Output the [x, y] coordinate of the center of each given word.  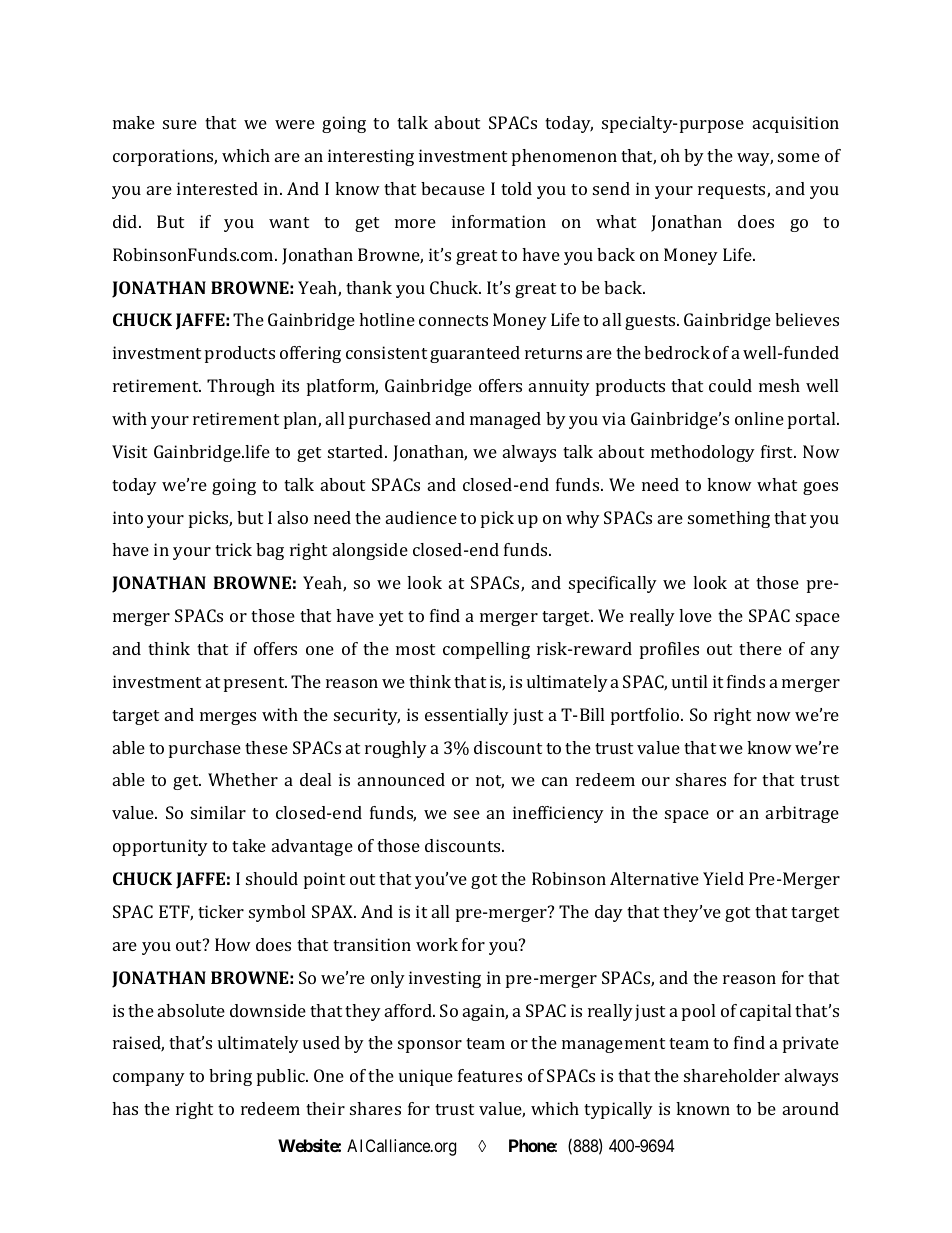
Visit [129, 451]
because [453, 188]
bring [230, 1077]
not [490, 782]
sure [180, 124]
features [490, 1075]
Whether [243, 779]
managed [505, 420]
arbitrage [802, 814]
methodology [703, 453]
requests [733, 191]
